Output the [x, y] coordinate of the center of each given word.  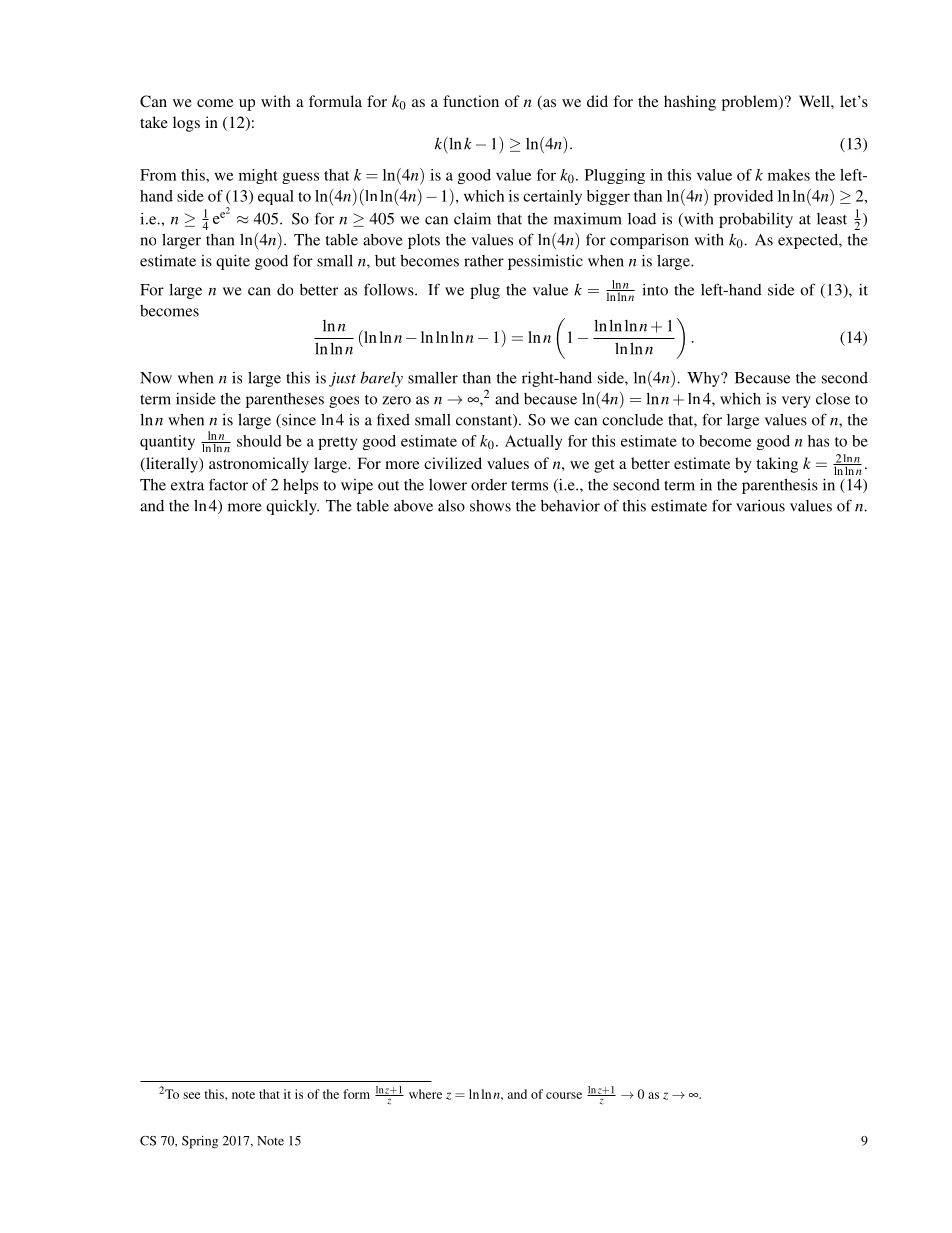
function [471, 101]
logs [186, 124]
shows [490, 506]
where [425, 1094]
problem [751, 103]
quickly [292, 507]
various [760, 506]
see [191, 1095]
